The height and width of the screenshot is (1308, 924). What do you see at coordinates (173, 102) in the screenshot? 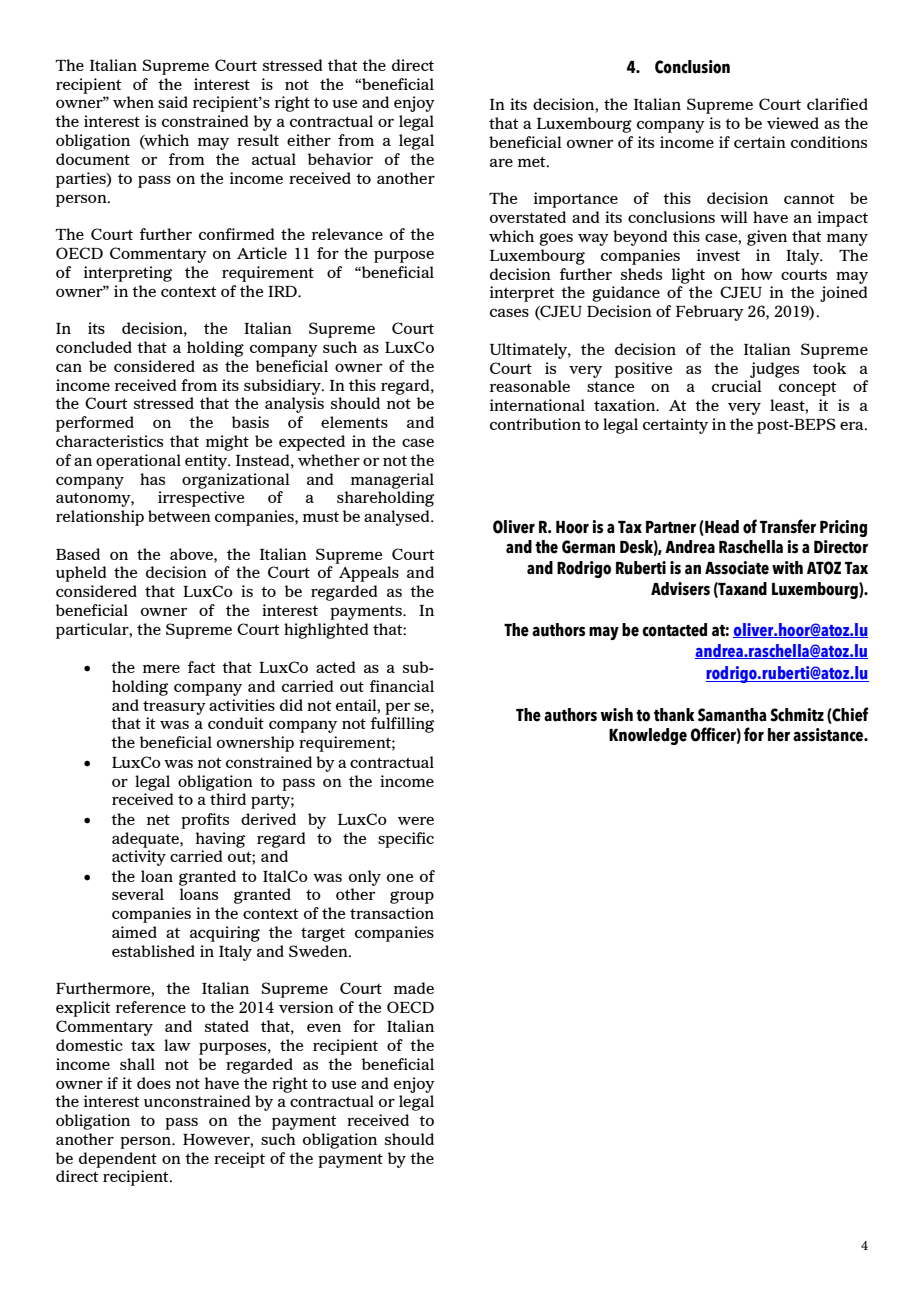
I see `said` at bounding box center [173, 102].
